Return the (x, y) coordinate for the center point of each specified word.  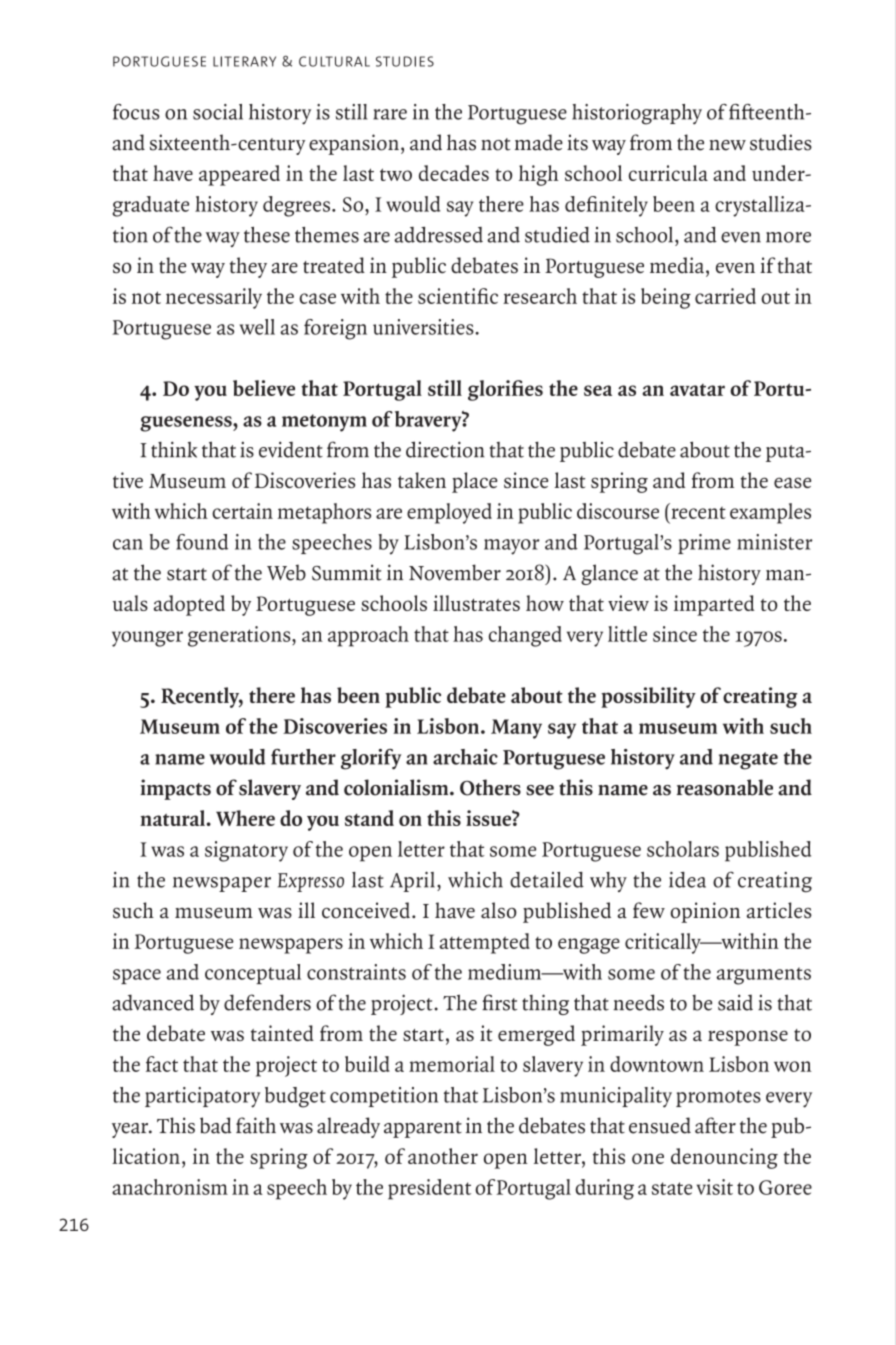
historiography (637, 114)
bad (216, 1125)
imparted (714, 605)
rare (390, 114)
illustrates (476, 603)
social (218, 112)
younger (147, 639)
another (443, 1156)
